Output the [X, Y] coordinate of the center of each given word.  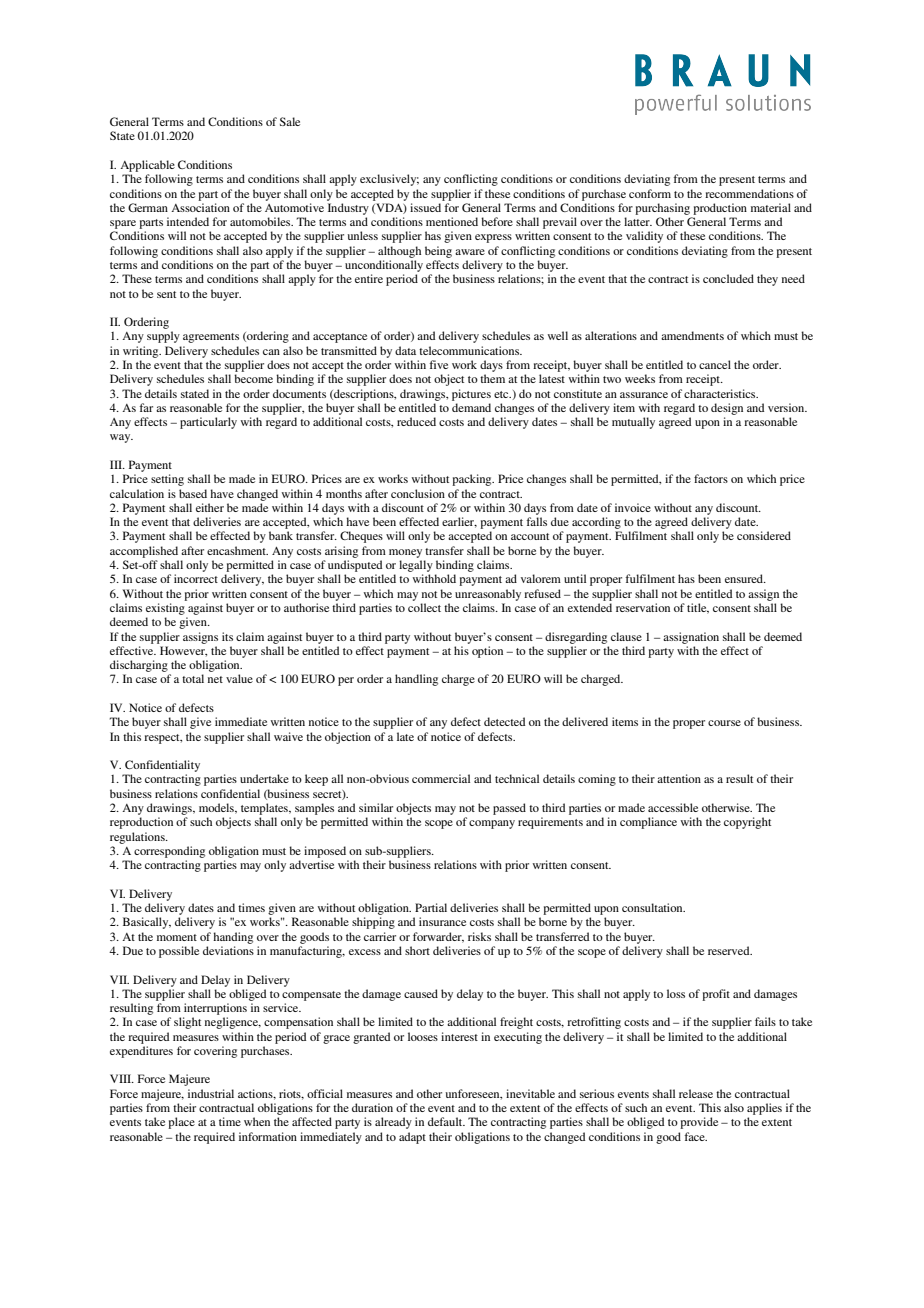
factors [711, 478]
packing [473, 480]
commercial [441, 778]
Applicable [147, 166]
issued [425, 207]
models [217, 808]
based [193, 493]
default [446, 1121]
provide [699, 1123]
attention [679, 778]
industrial [211, 1093]
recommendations [749, 193]
